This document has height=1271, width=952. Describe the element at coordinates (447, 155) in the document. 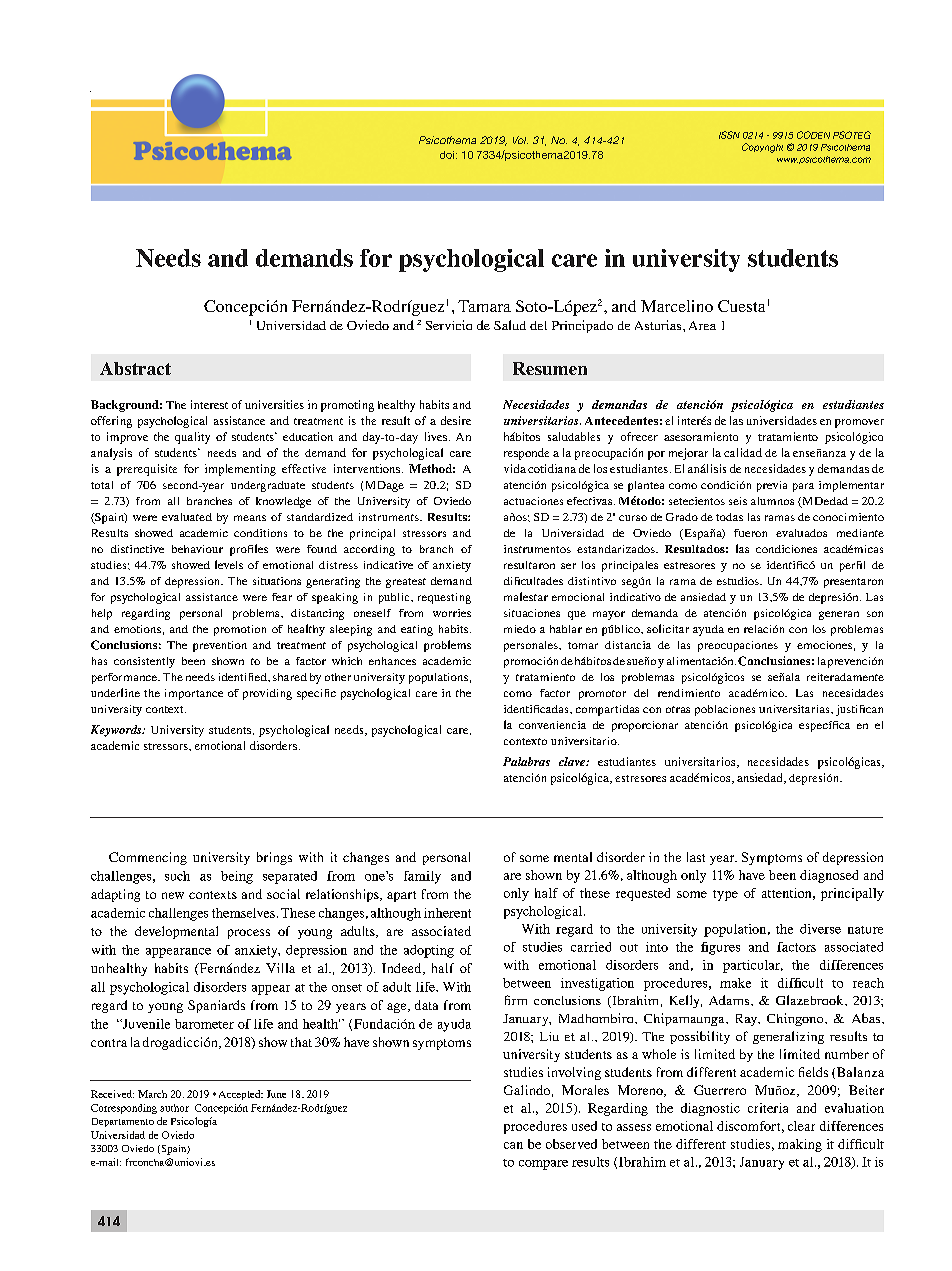

I see `doi` at that location.
